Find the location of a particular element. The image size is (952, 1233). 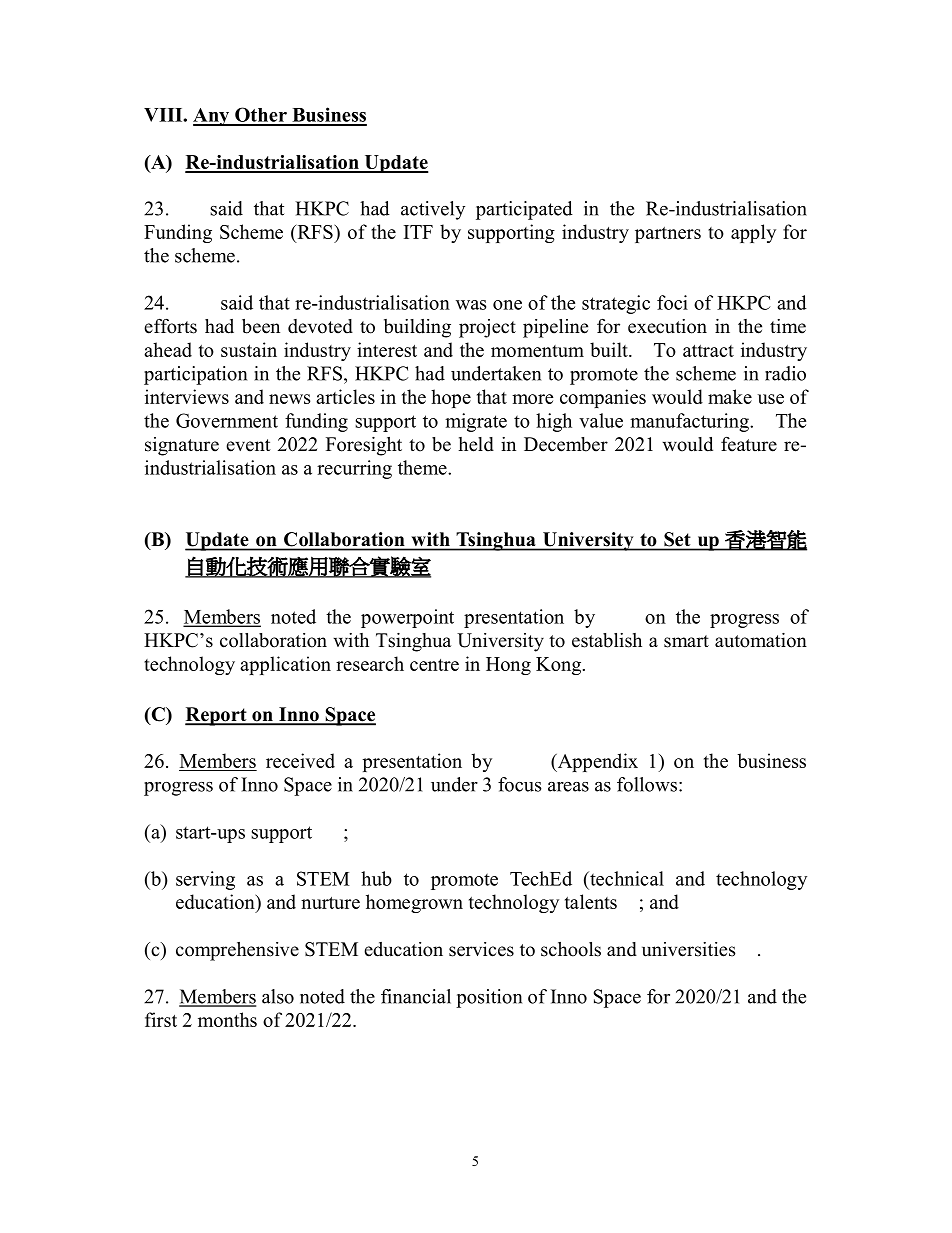

actively is located at coordinates (433, 210).
